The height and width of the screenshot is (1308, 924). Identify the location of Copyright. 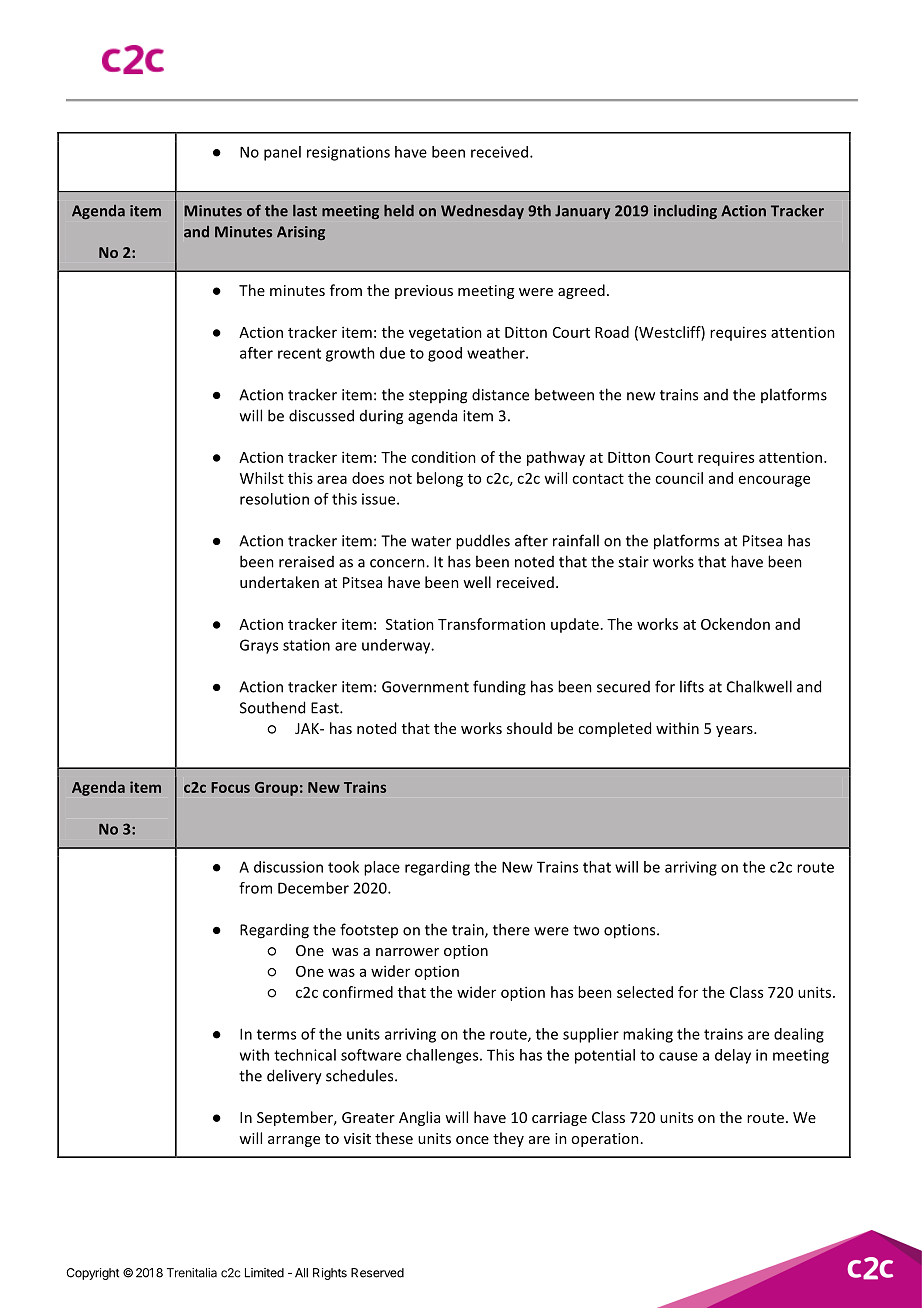
(92, 1274).
